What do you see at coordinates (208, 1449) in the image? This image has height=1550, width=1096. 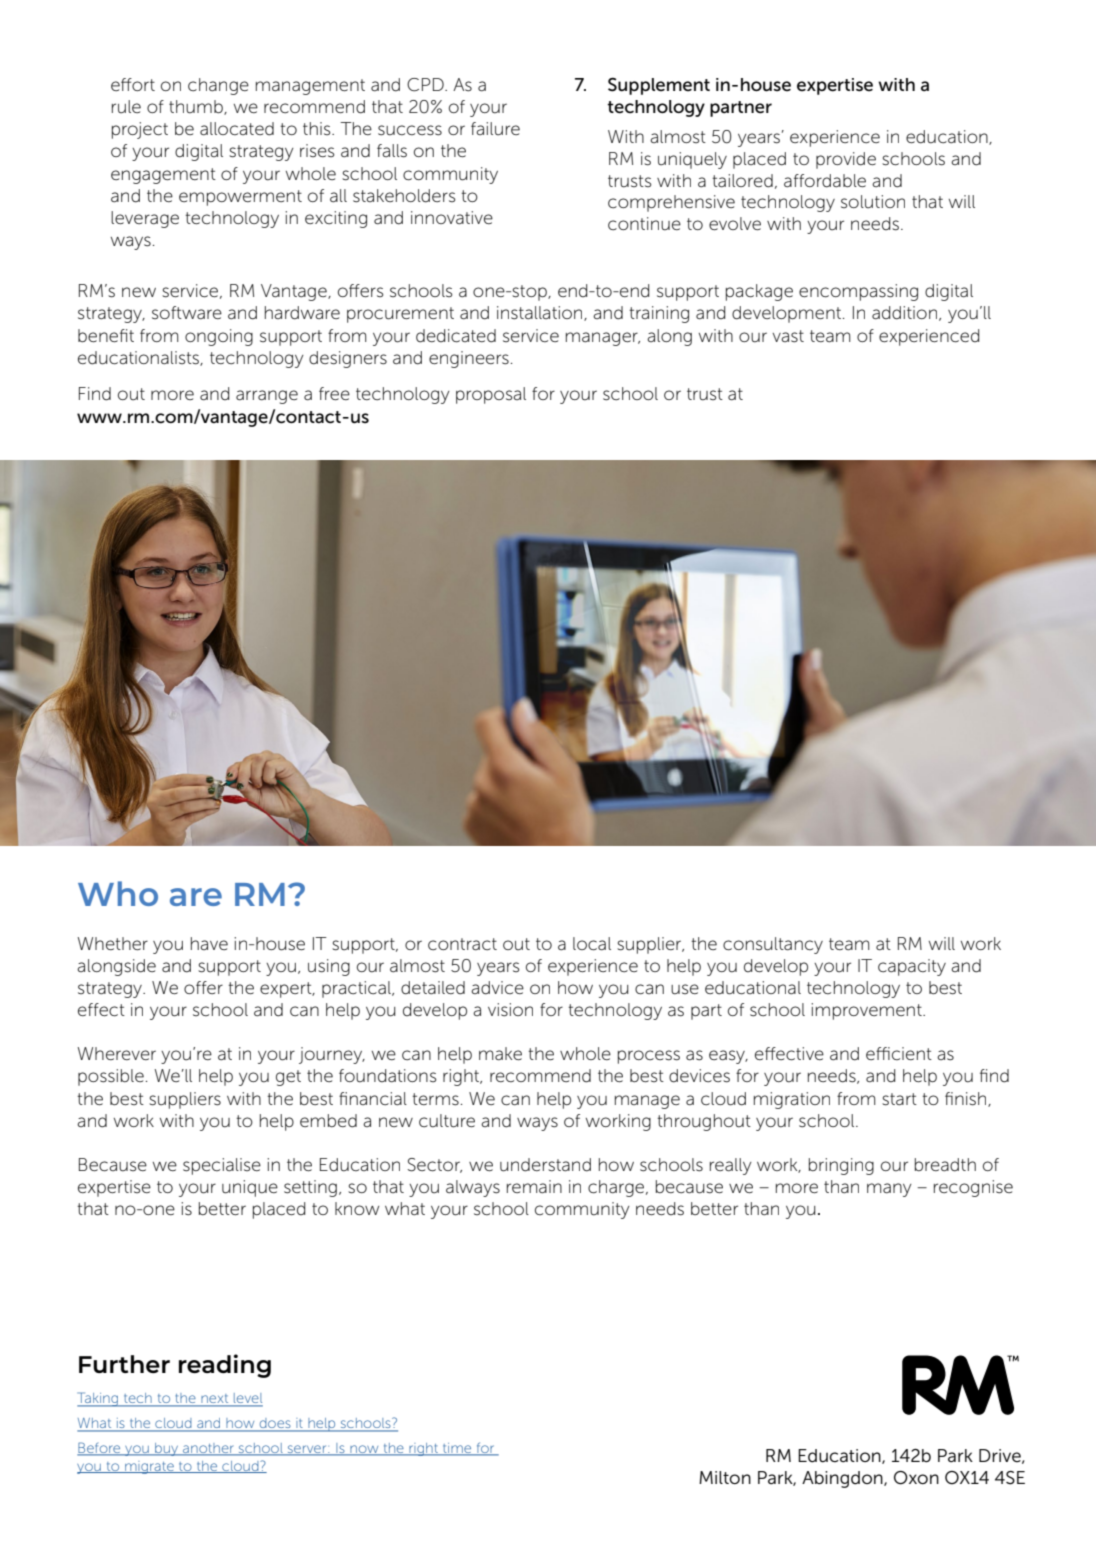 I see `another` at bounding box center [208, 1449].
